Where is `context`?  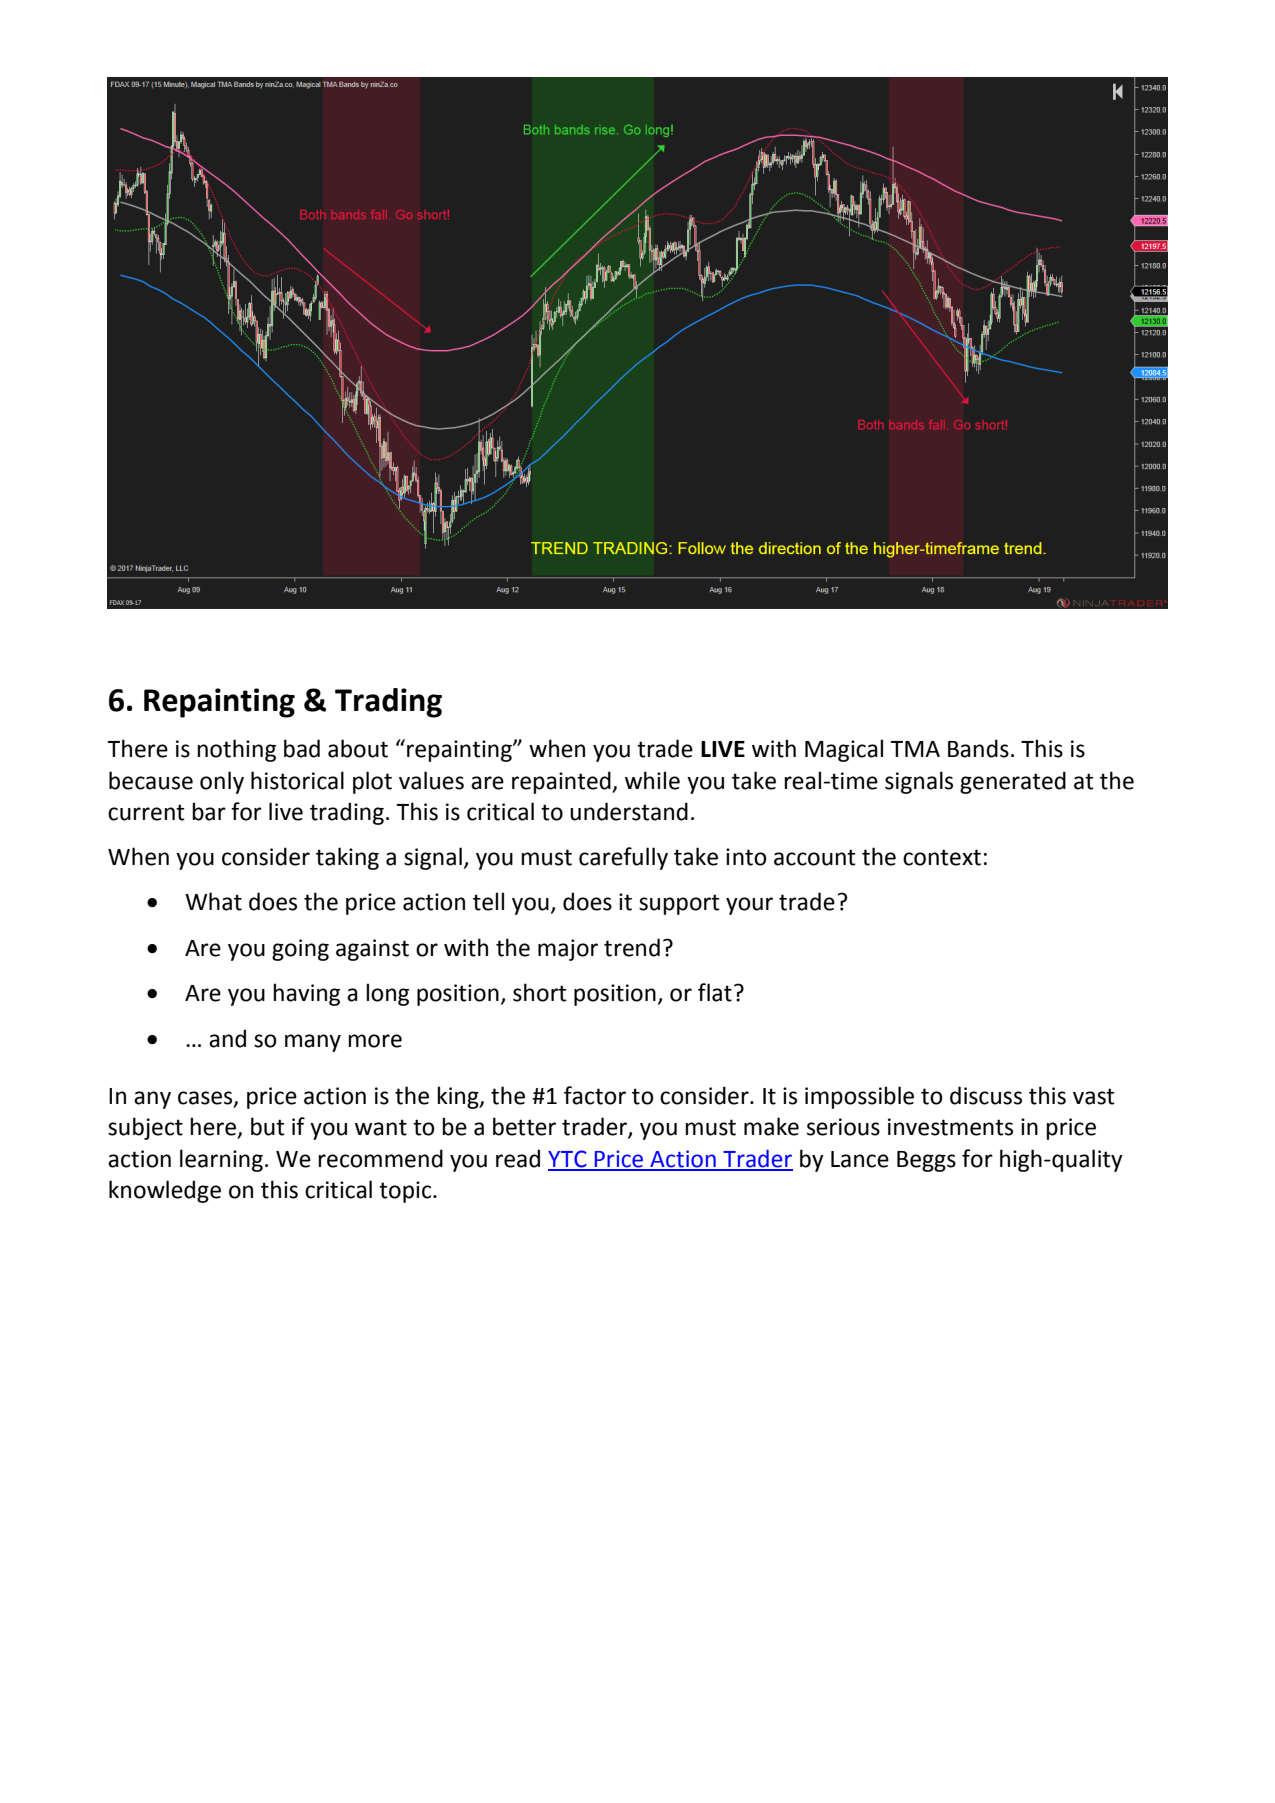 context is located at coordinates (942, 857).
